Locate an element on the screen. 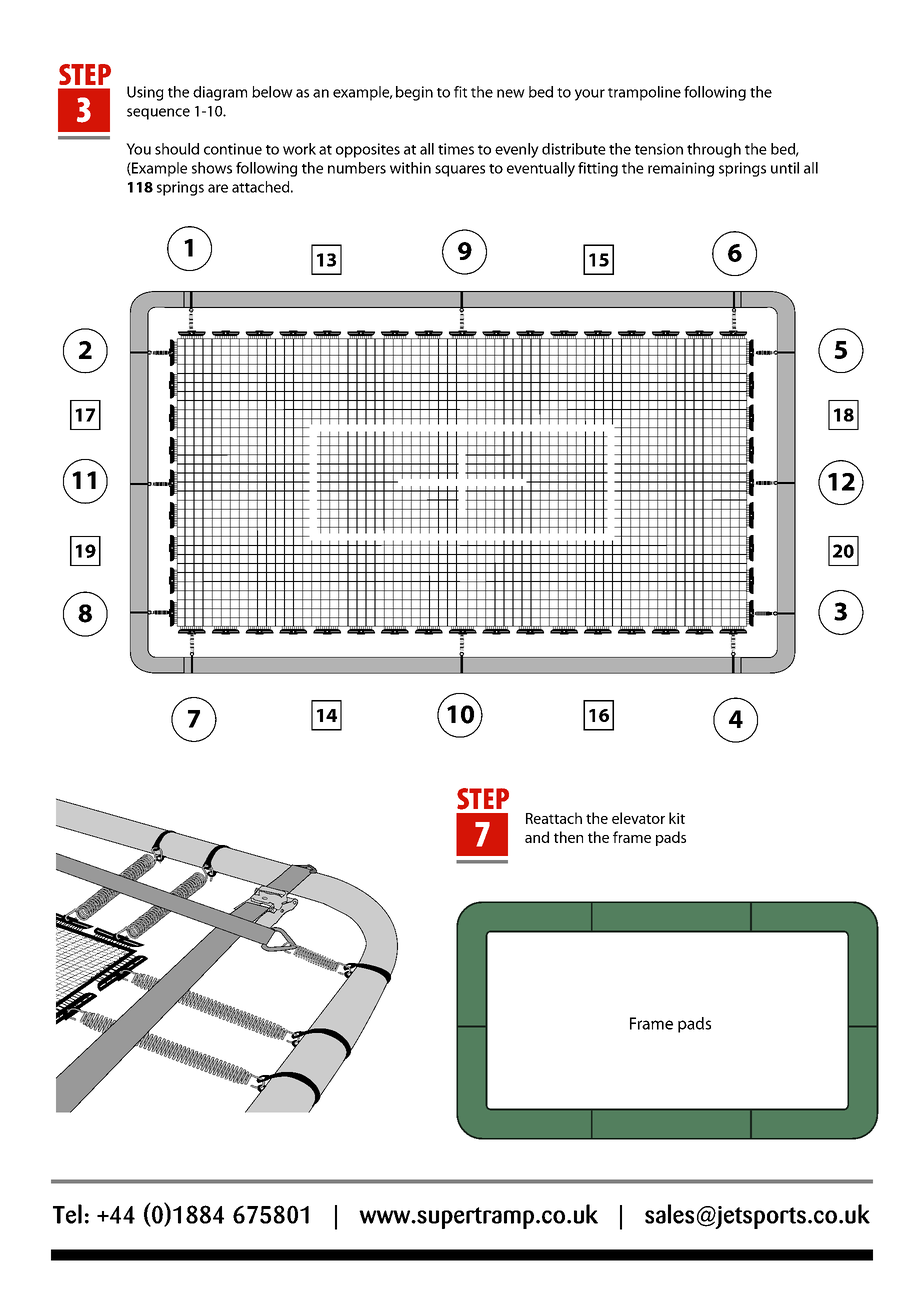  remaining is located at coordinates (681, 169).
